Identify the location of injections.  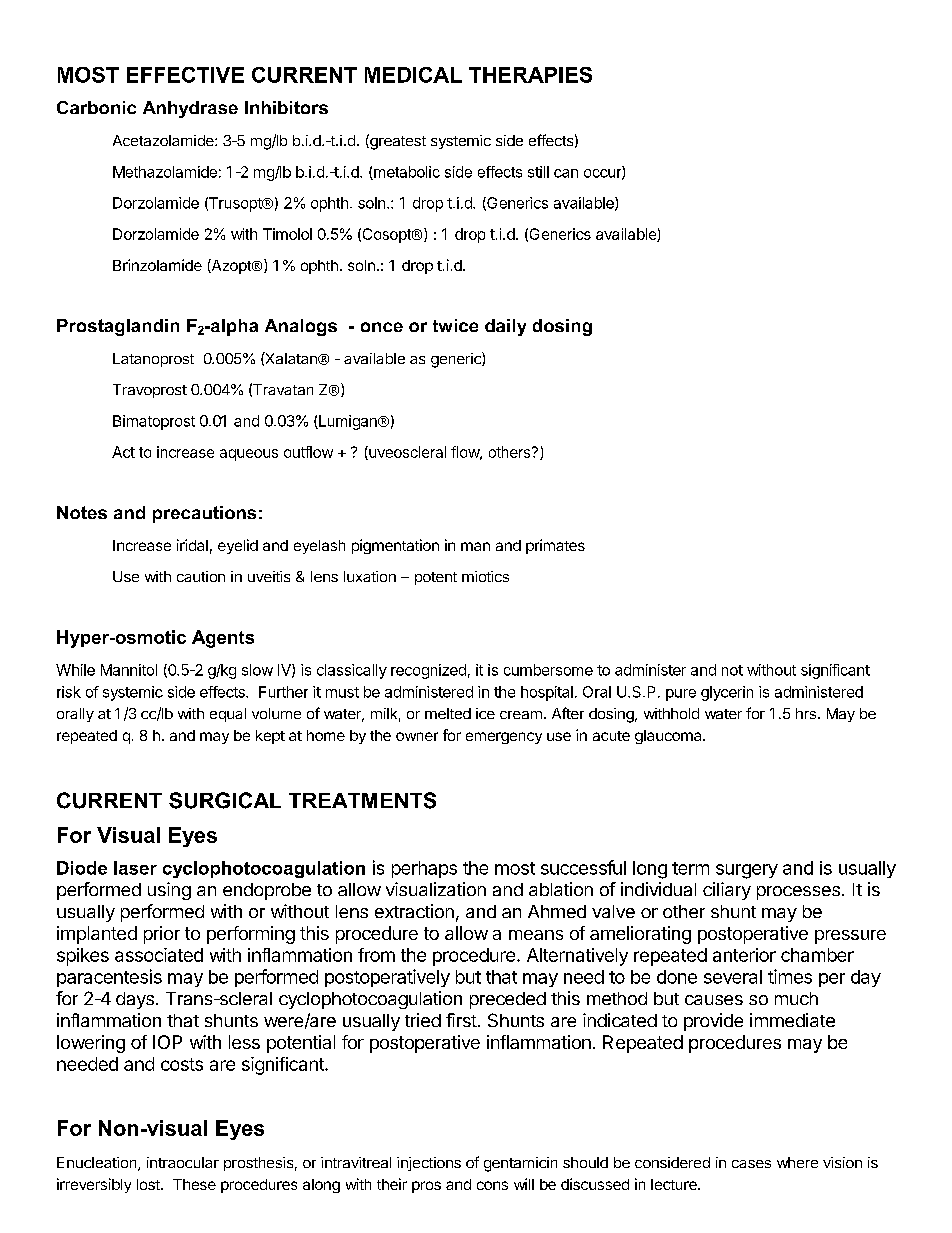
(429, 1164).
